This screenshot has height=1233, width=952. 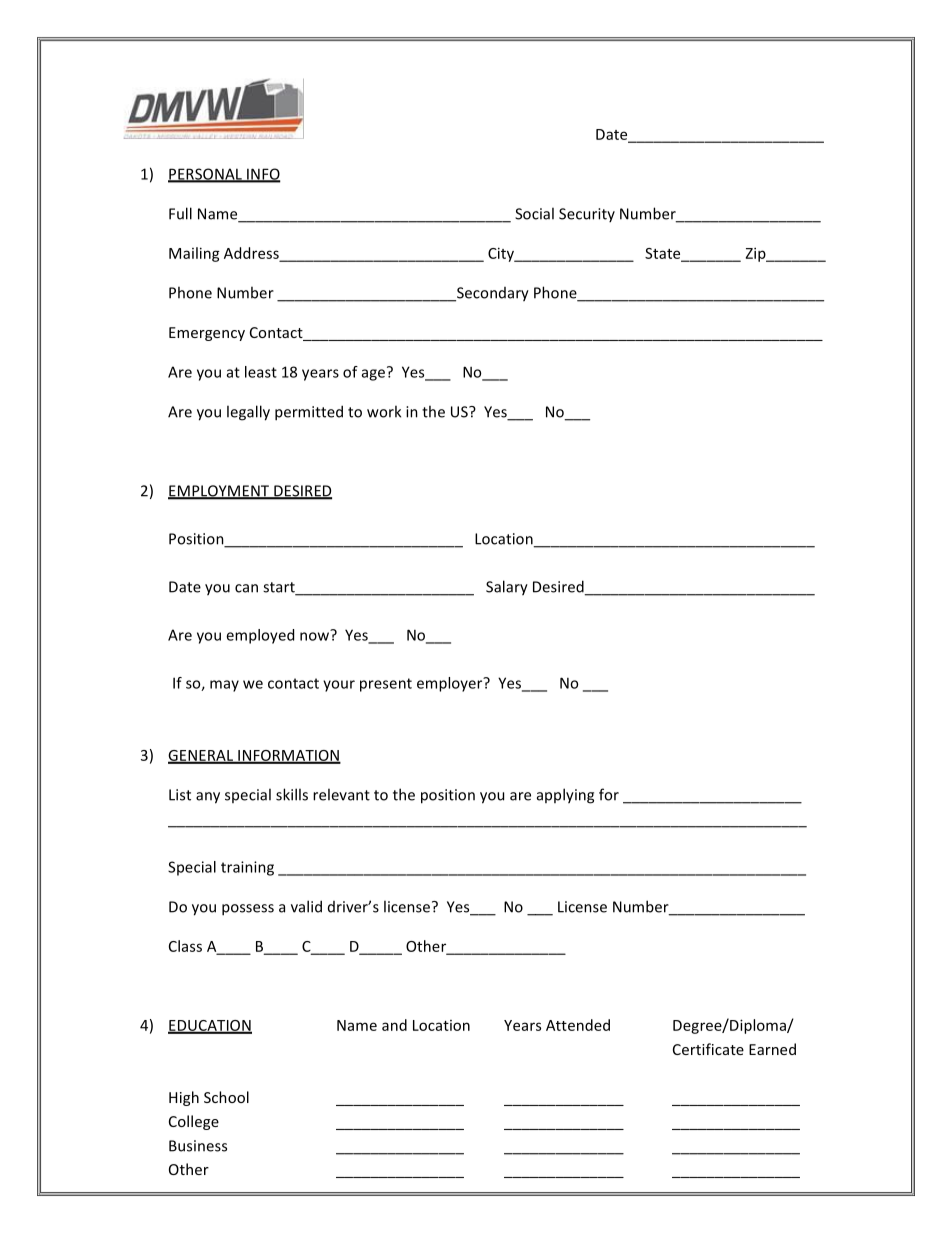 I want to click on work, so click(x=384, y=411).
